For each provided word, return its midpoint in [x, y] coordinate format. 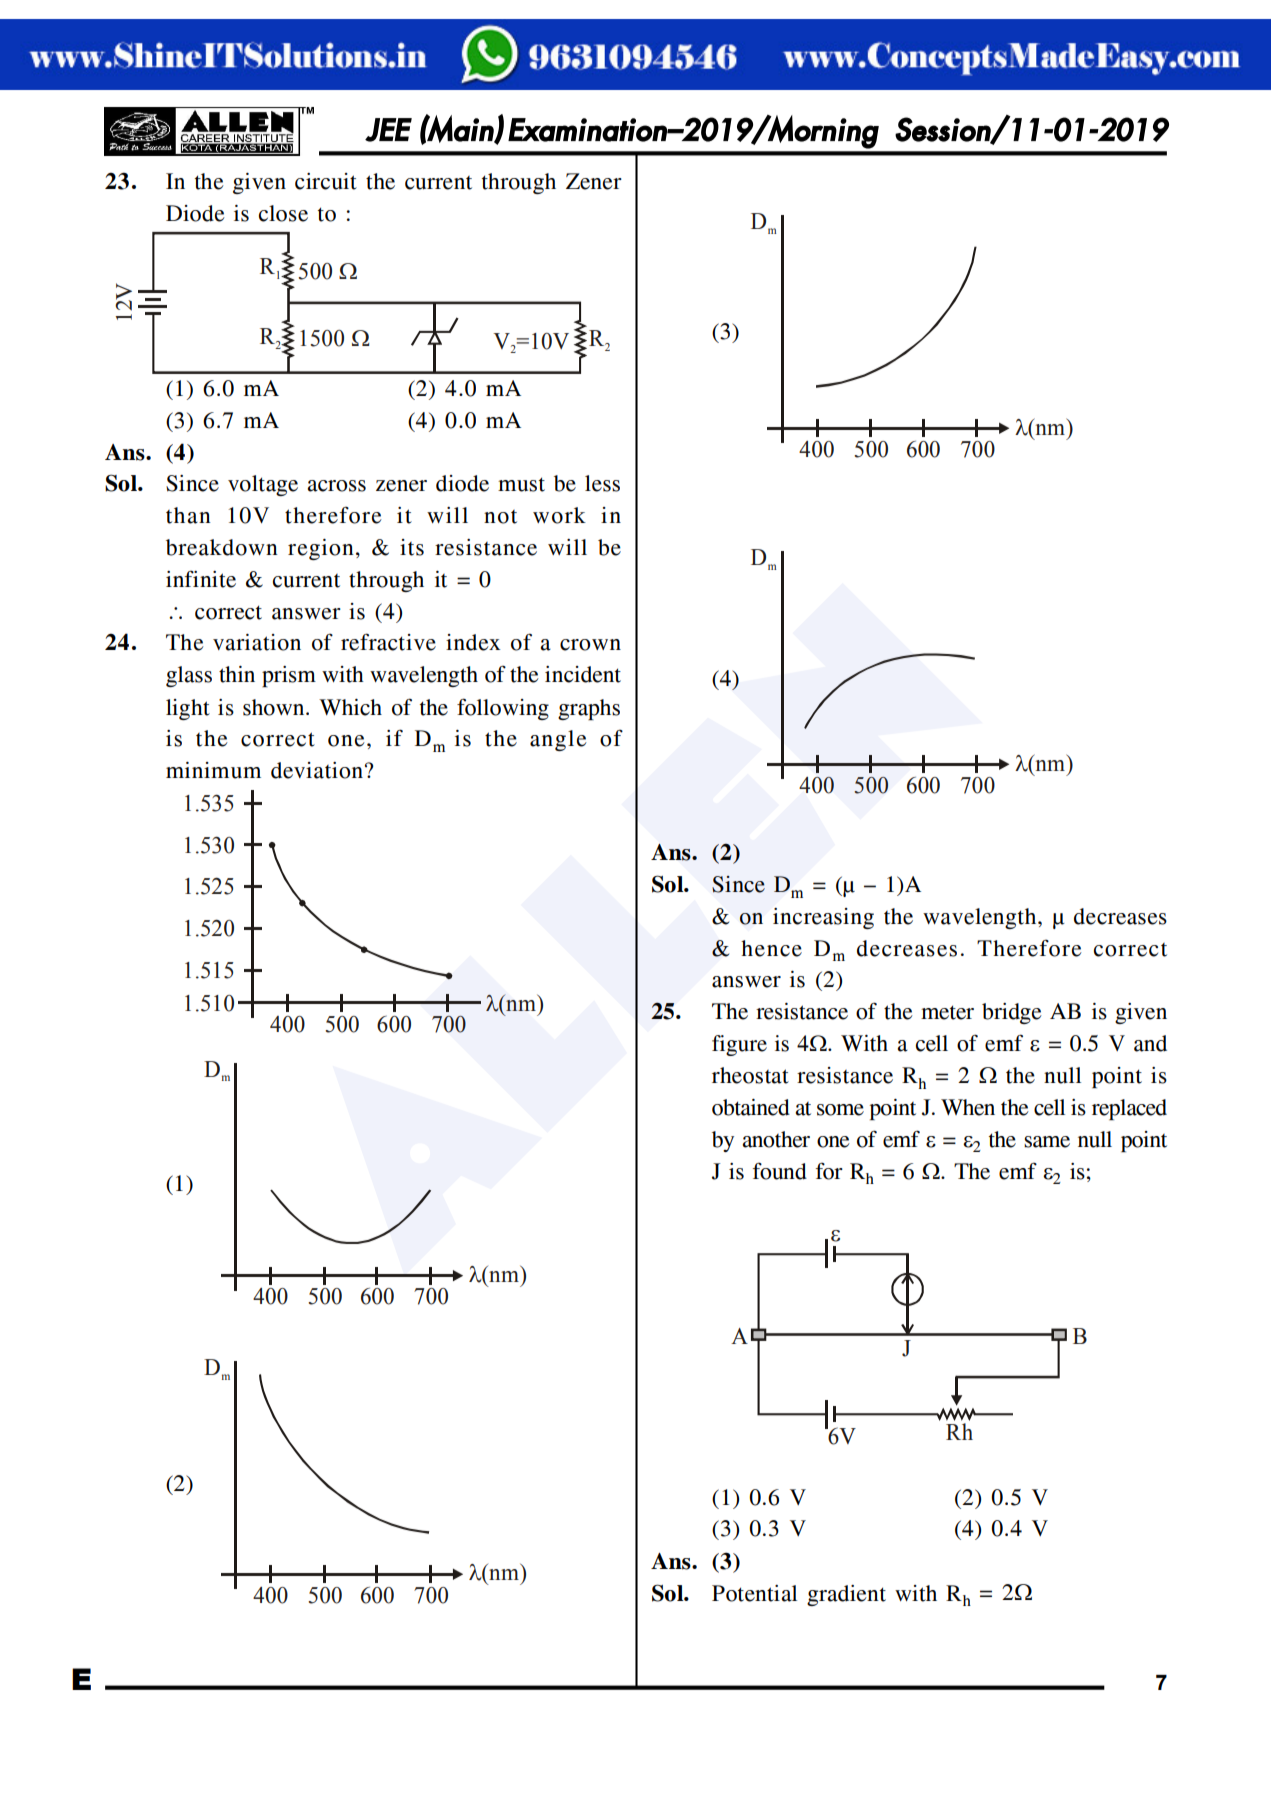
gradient [846, 1595]
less [602, 483]
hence [771, 948]
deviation [317, 770]
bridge [1012, 1013]
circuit [326, 181]
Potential [754, 1593]
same [1047, 1142]
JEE [388, 130]
